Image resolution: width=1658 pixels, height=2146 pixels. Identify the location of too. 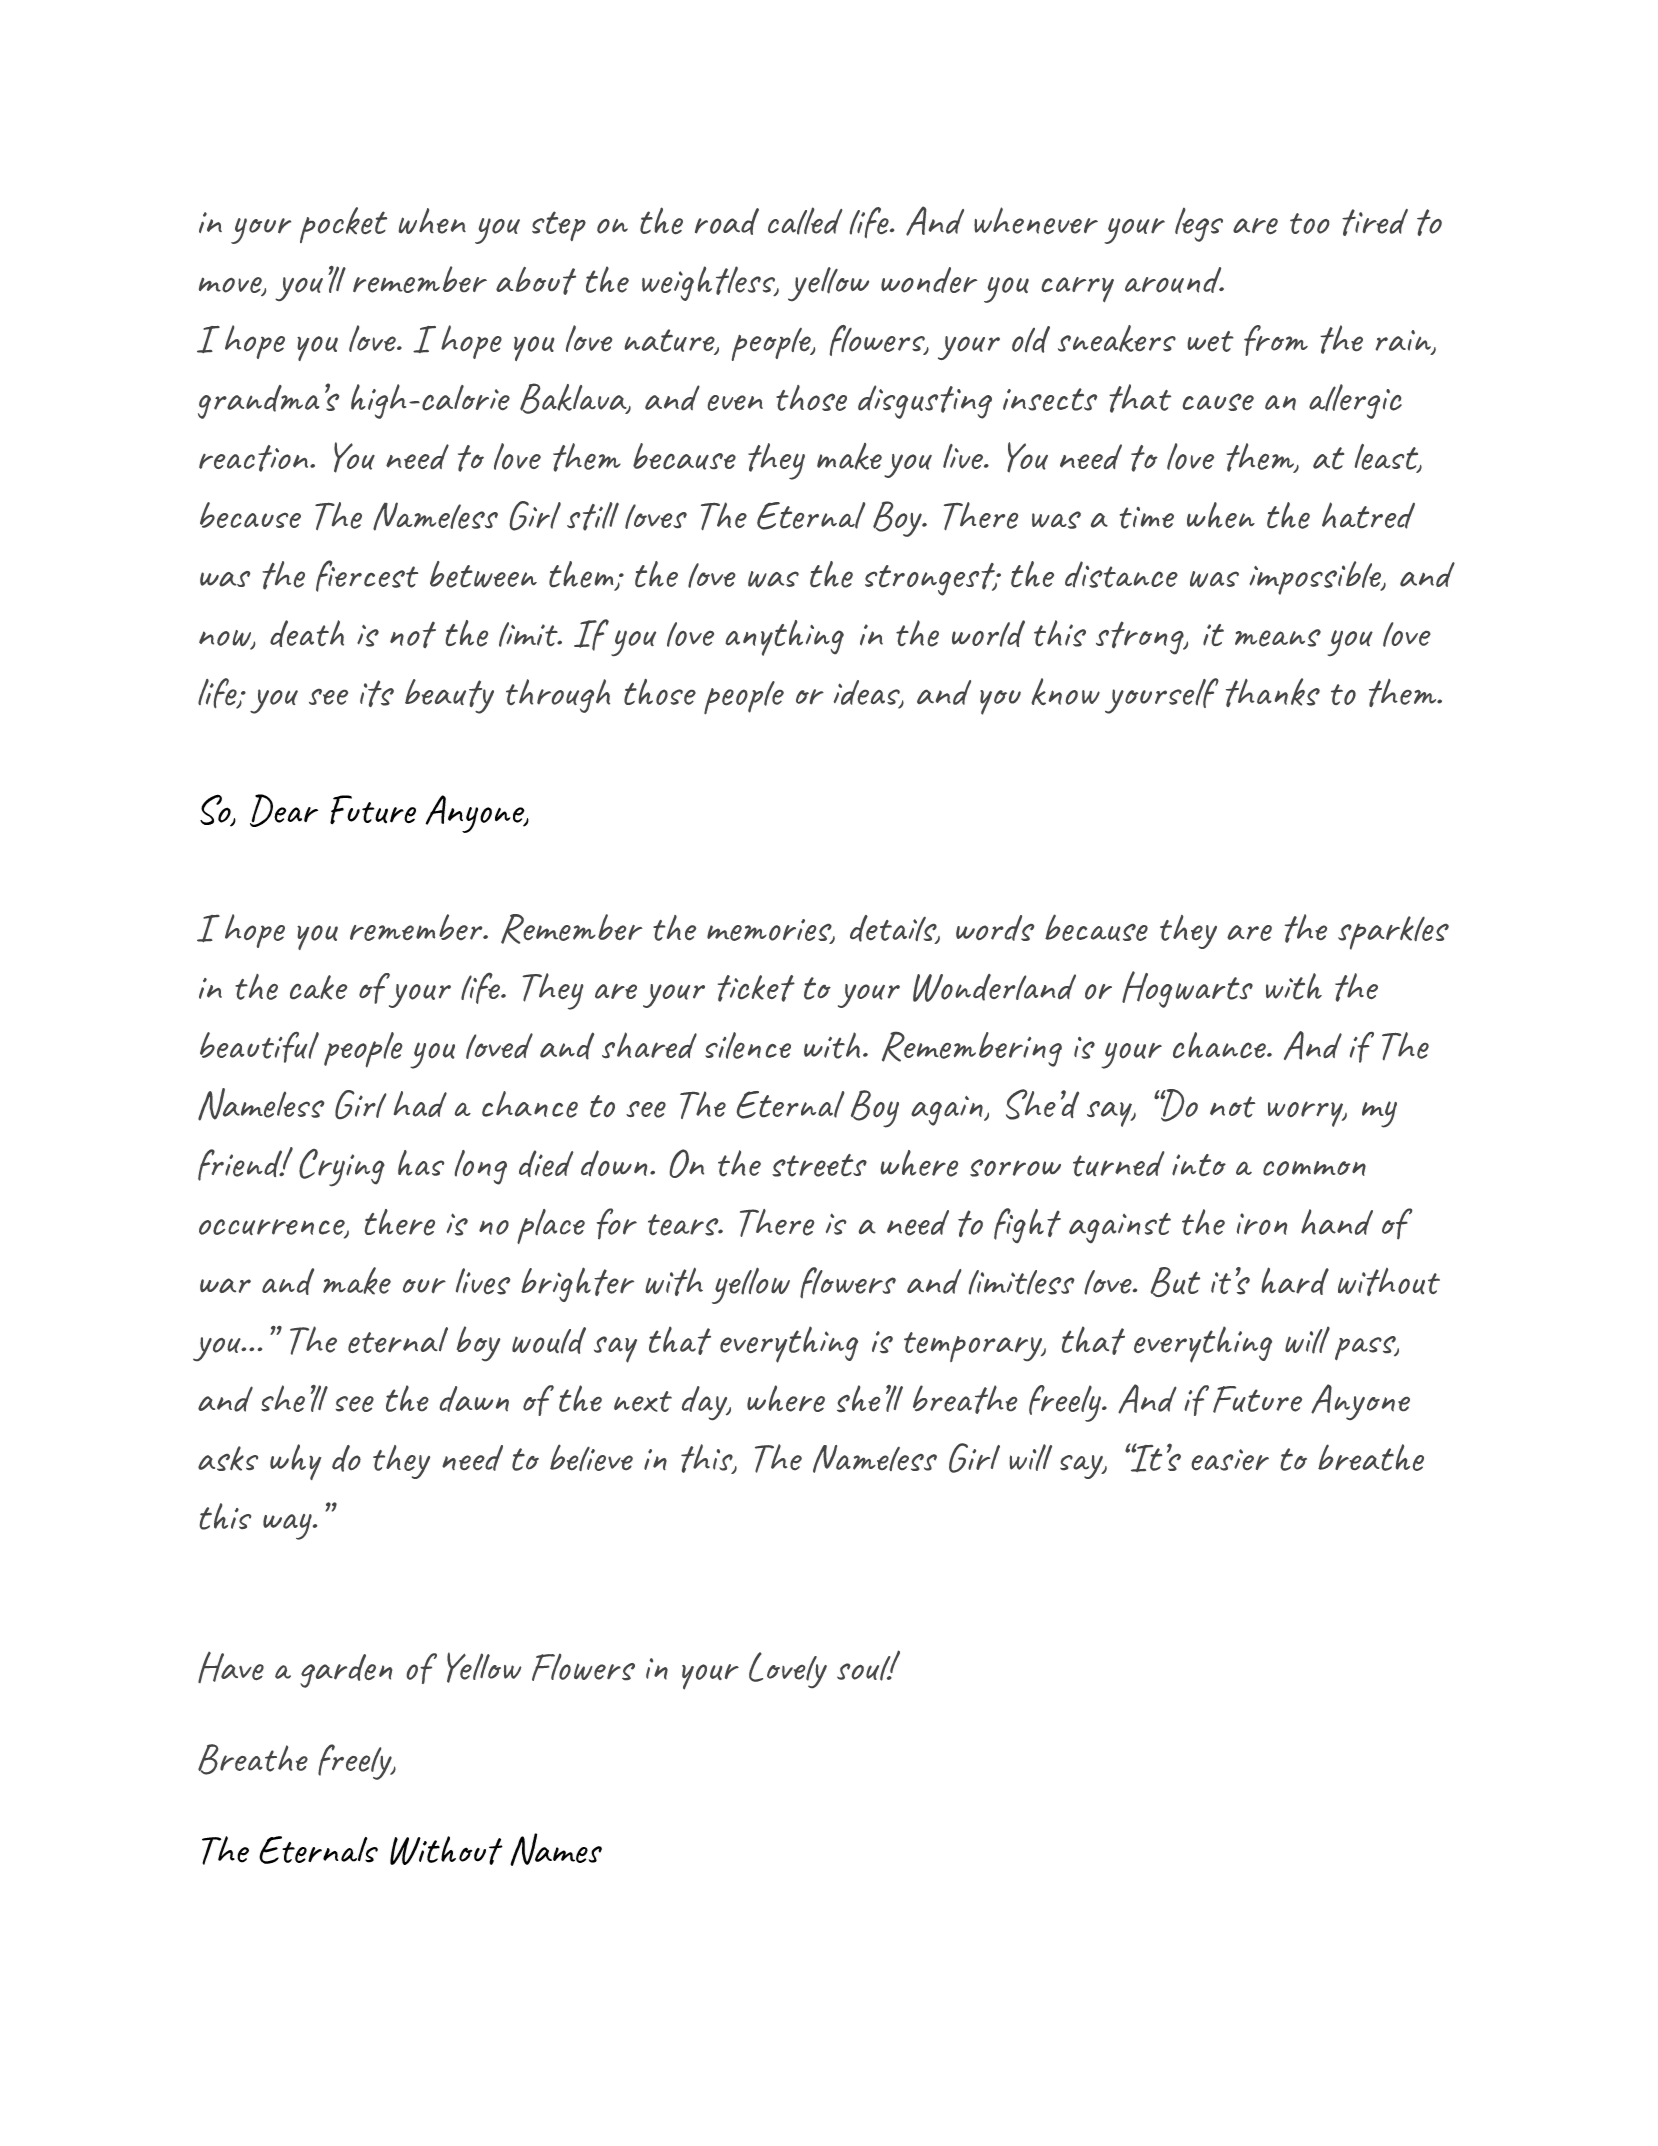
(1309, 223).
